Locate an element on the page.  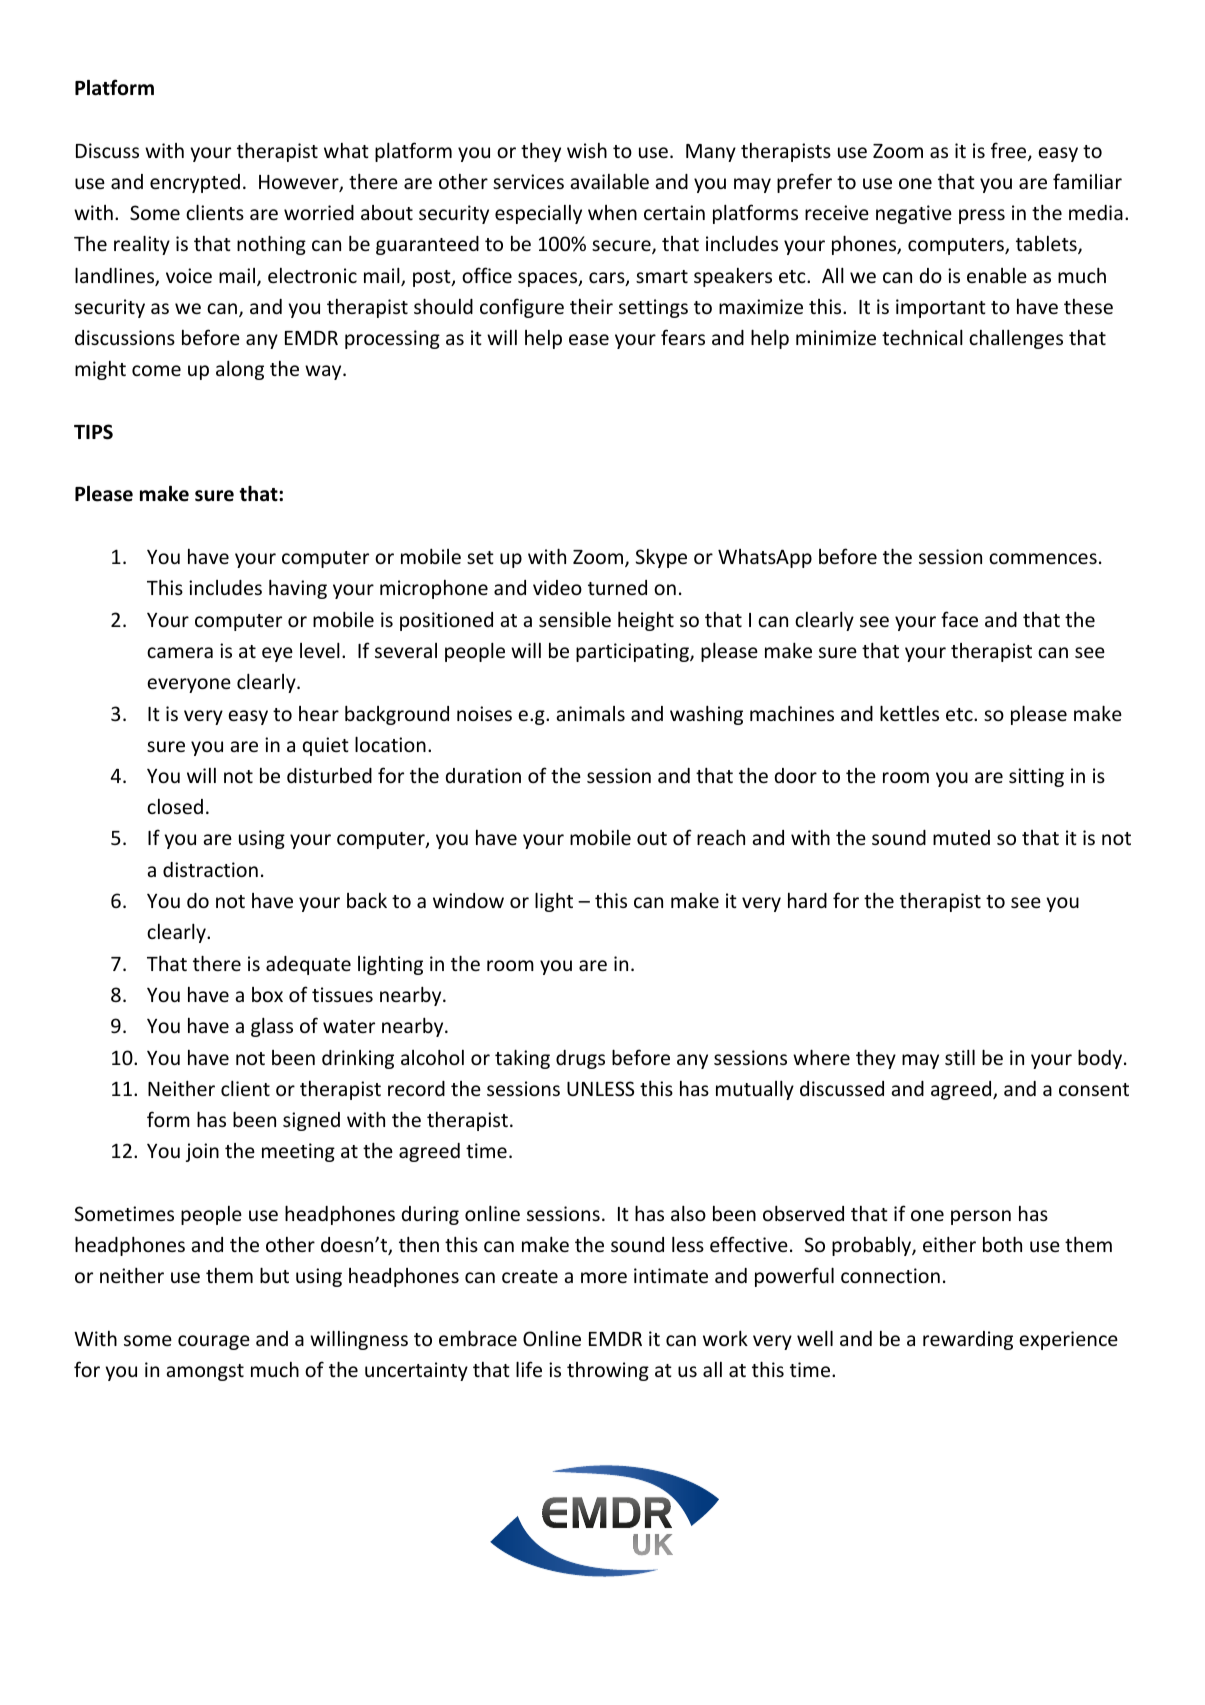
animals is located at coordinates (591, 713).
